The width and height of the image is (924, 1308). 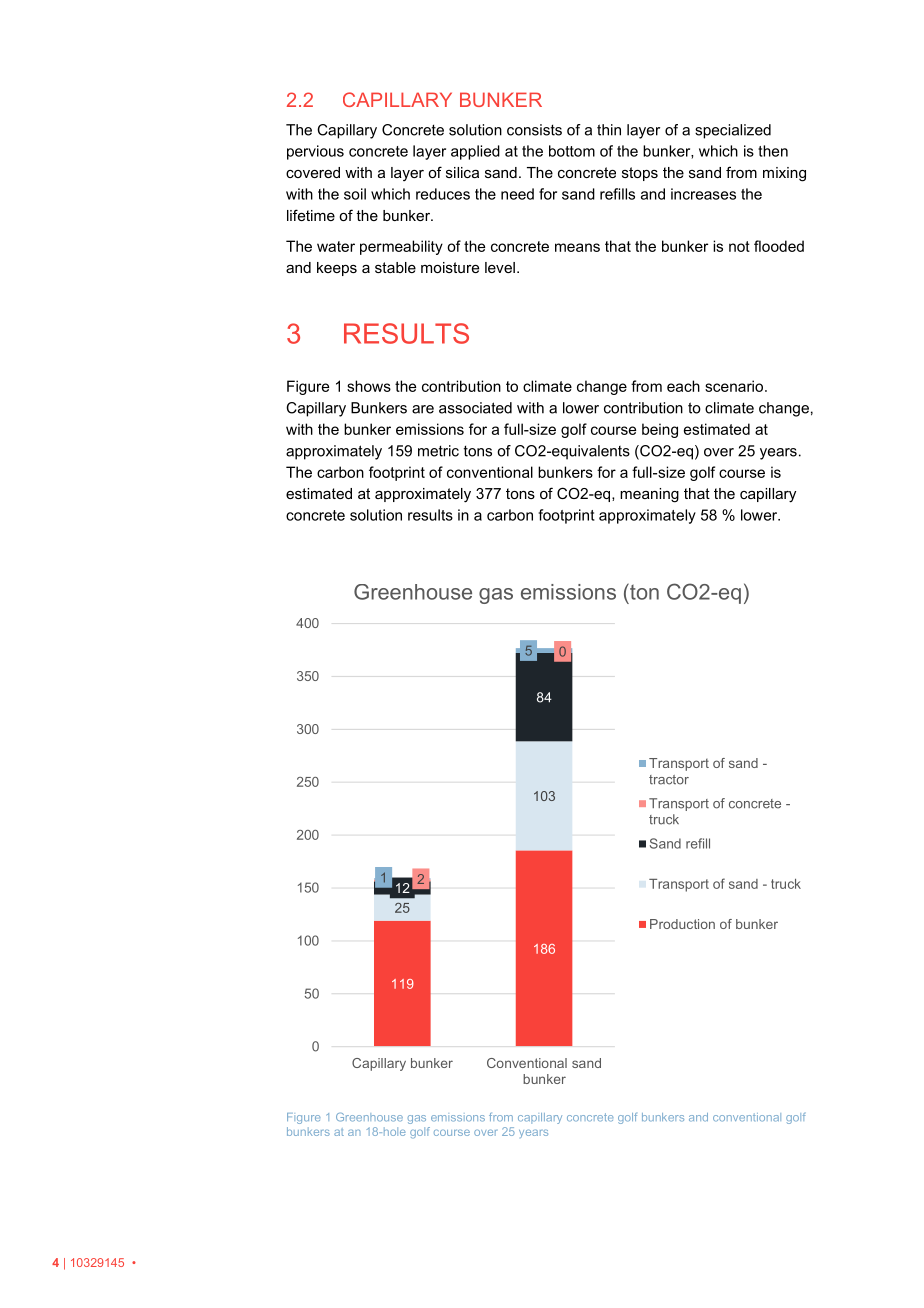 What do you see at coordinates (735, 386) in the image?
I see `scenario` at bounding box center [735, 386].
